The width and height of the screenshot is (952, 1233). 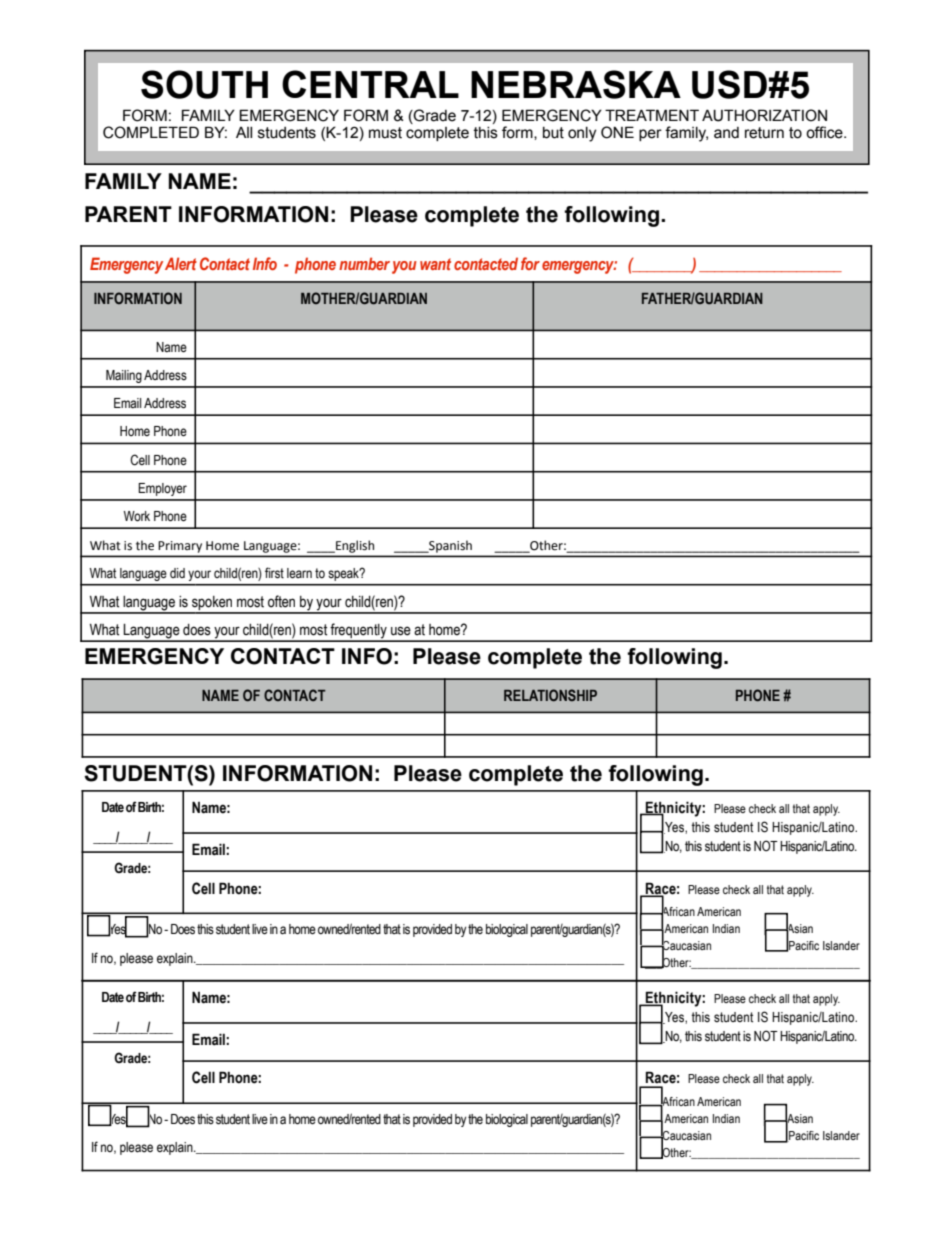 I want to click on RELATIONSHIP, so click(x=550, y=695).
